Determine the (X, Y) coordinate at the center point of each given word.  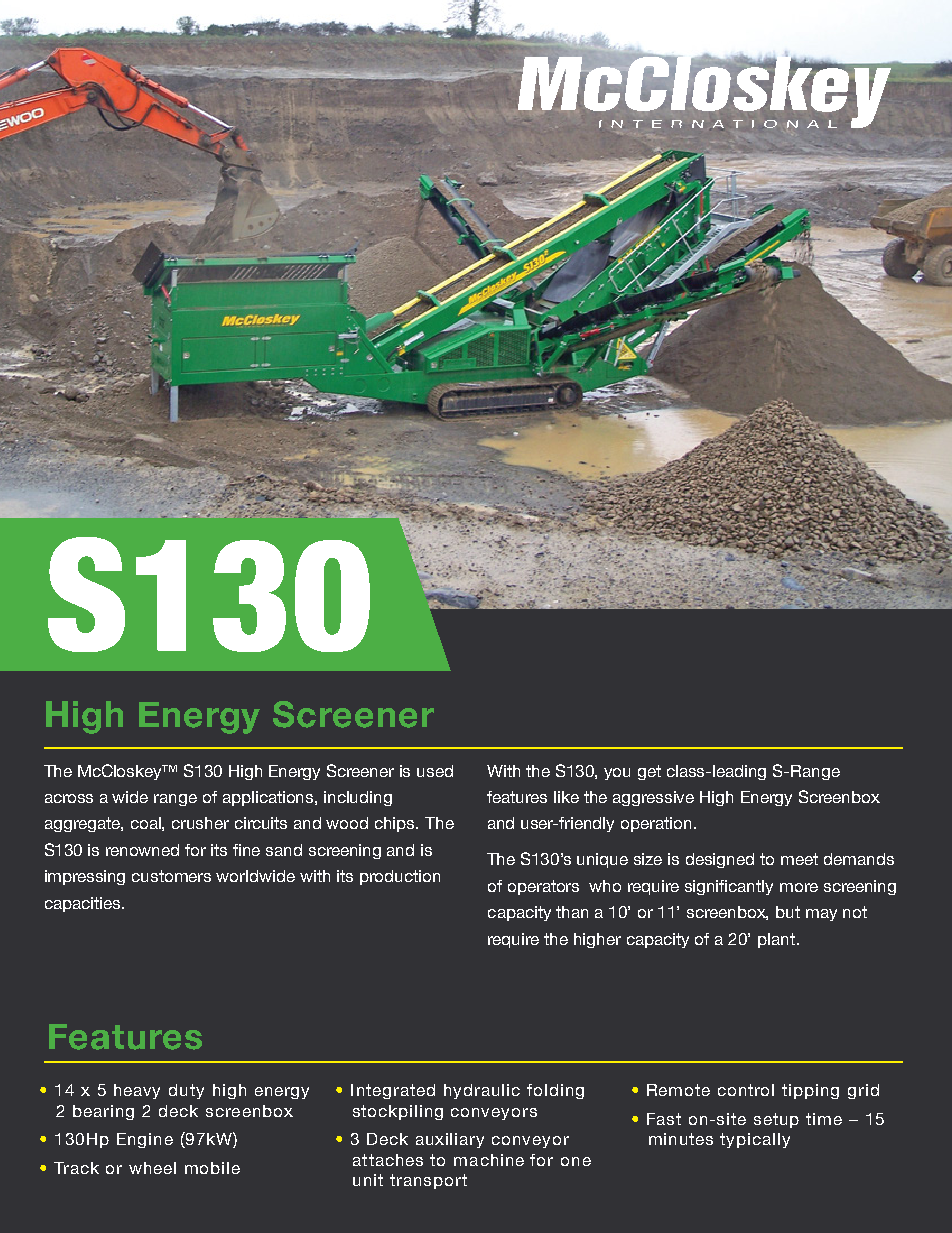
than (572, 912)
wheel (152, 1168)
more (799, 887)
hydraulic (482, 1091)
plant (778, 940)
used (435, 771)
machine (489, 1160)
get (649, 772)
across (69, 798)
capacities (84, 904)
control (746, 1090)
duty (186, 1091)
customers (171, 876)
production (400, 877)
